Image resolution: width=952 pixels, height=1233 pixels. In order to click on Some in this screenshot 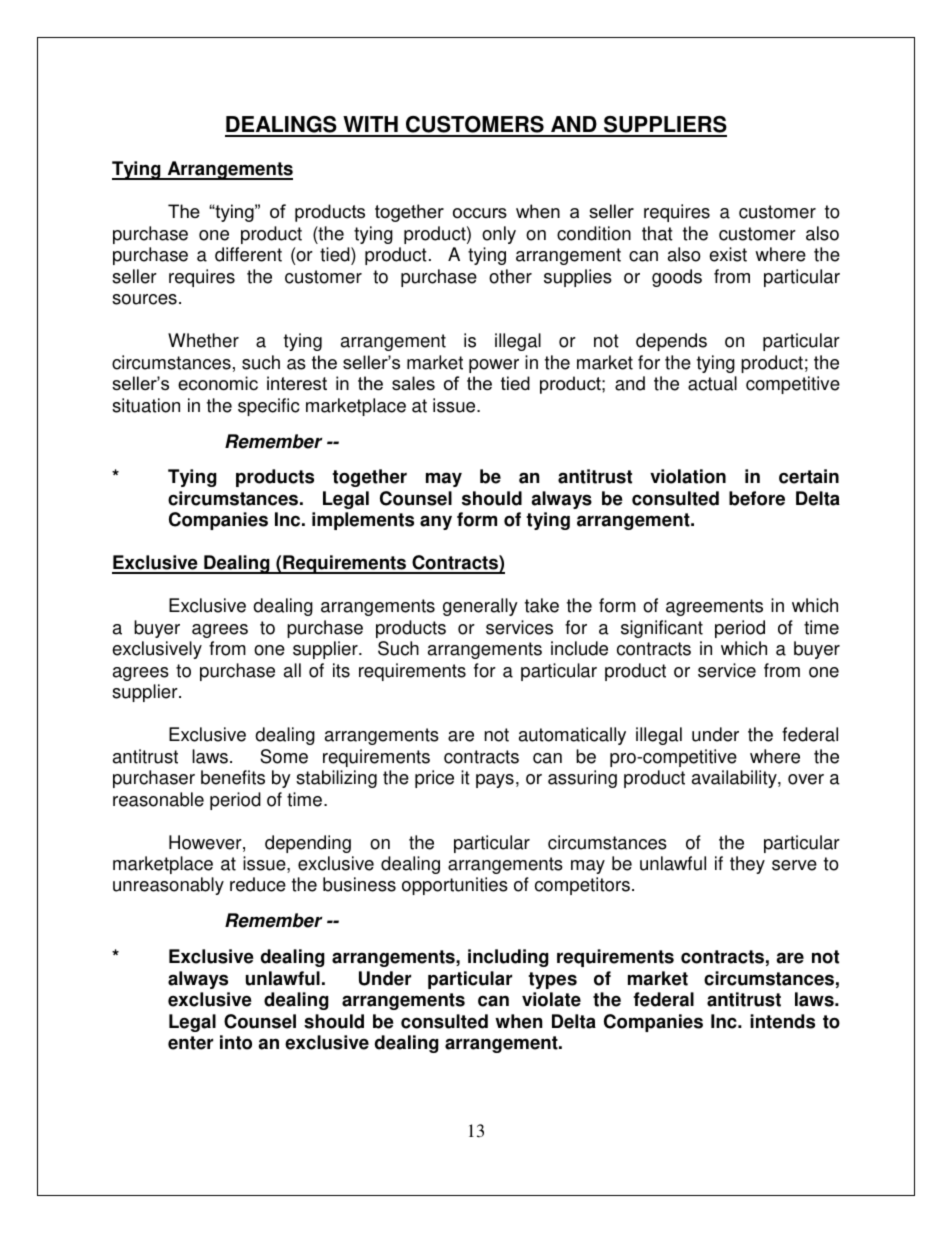, I will do `click(284, 756)`.
